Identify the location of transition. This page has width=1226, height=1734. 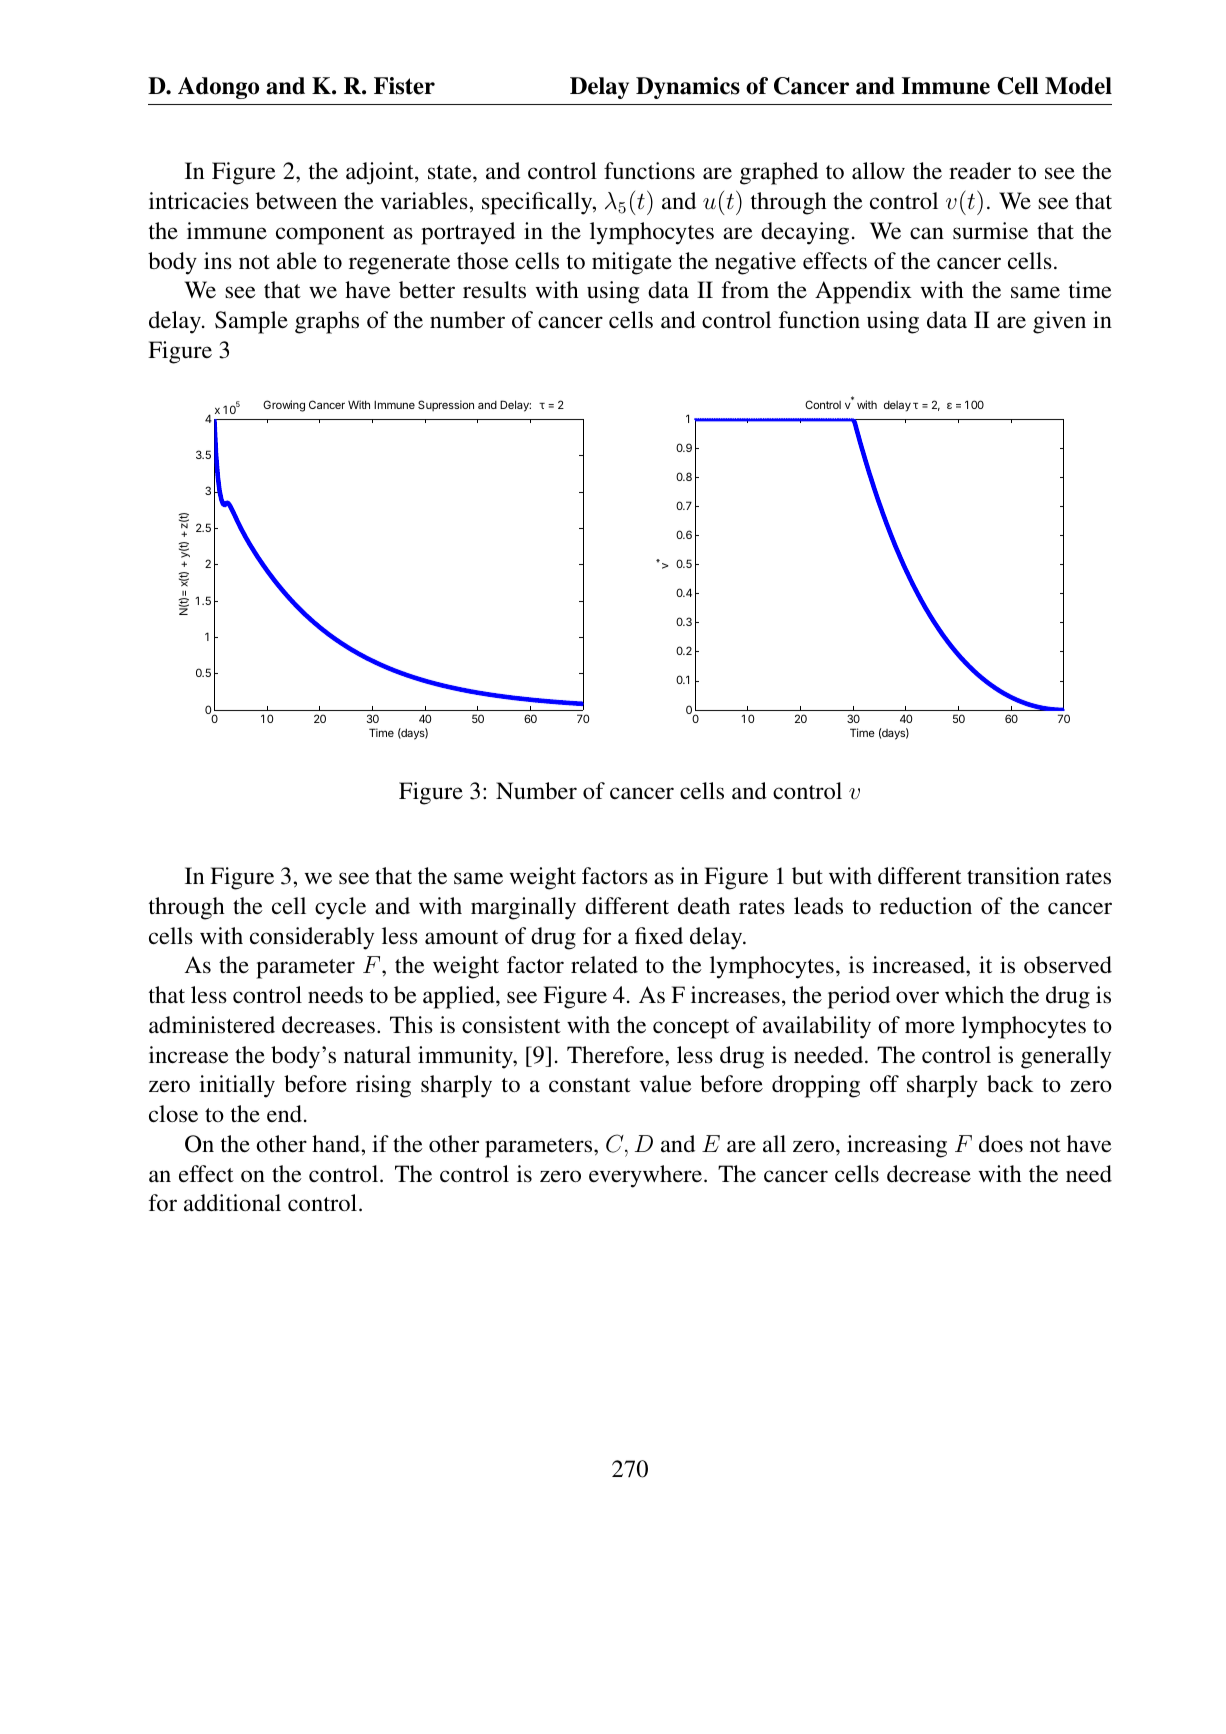
(1013, 876).
